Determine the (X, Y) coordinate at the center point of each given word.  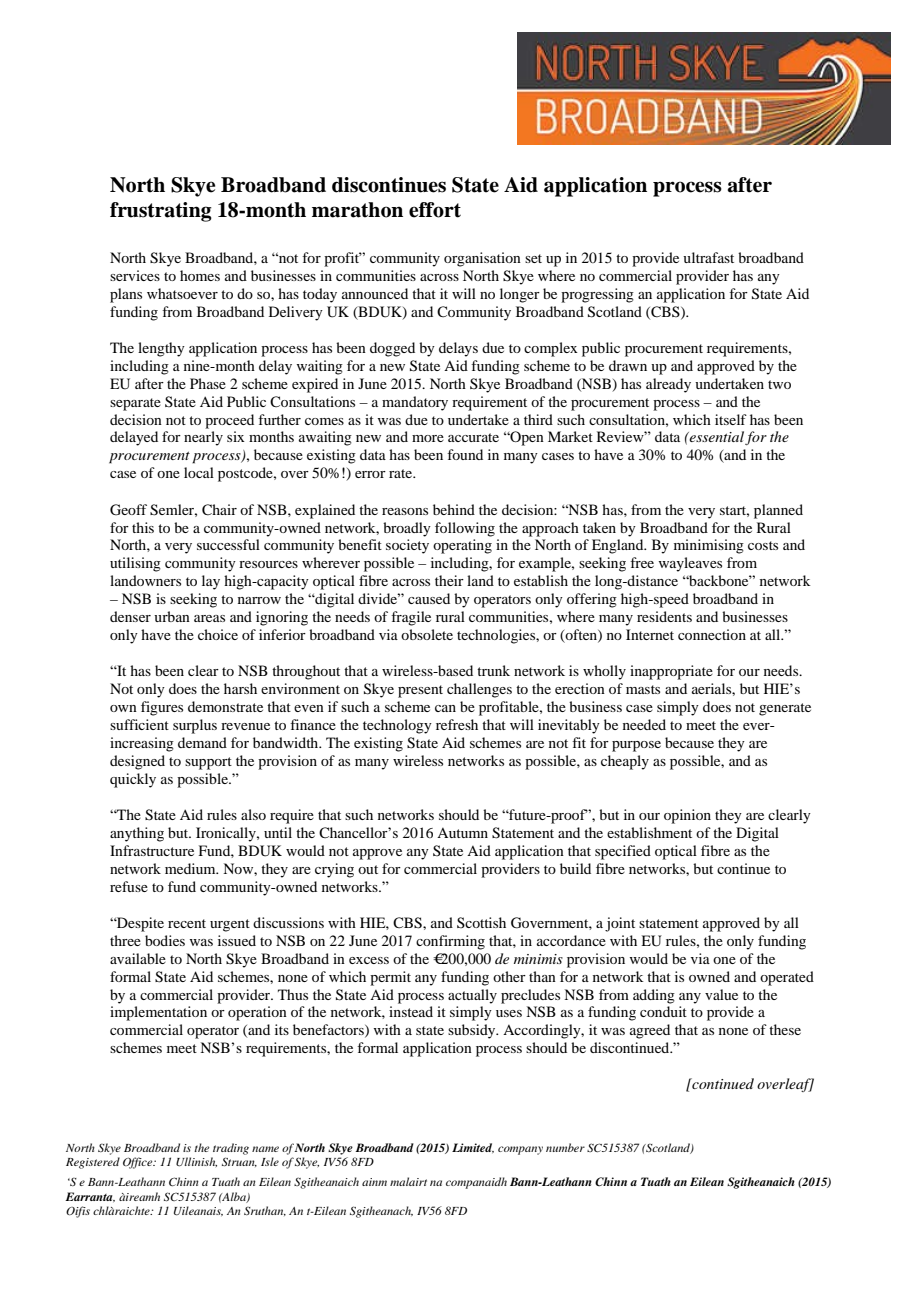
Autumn (462, 833)
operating (462, 546)
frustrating (161, 212)
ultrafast (708, 257)
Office (139, 1163)
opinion (687, 816)
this (143, 527)
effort (435, 210)
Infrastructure (152, 850)
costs (763, 545)
